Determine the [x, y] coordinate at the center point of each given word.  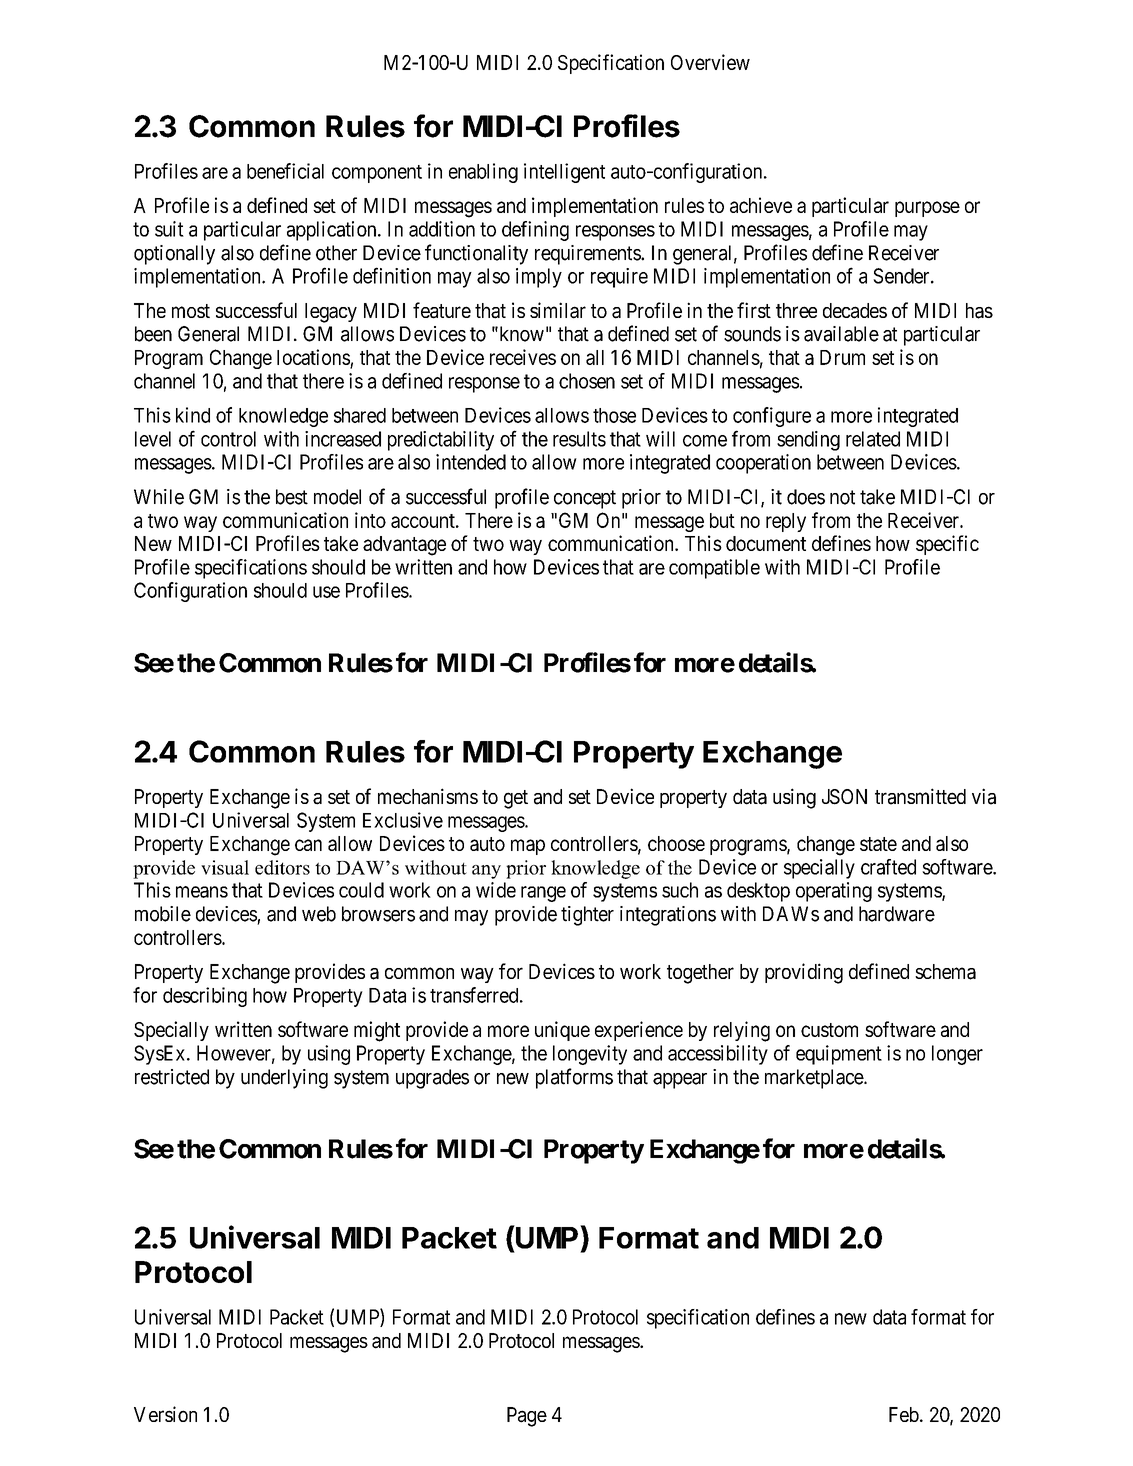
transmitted [920, 796]
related [873, 439]
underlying [284, 1079]
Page [527, 1417]
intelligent [564, 173]
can [308, 845]
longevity [590, 1055]
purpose [927, 209]
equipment [839, 1055]
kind [193, 415]
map [528, 847]
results [579, 439]
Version [165, 1414]
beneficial [285, 171]
